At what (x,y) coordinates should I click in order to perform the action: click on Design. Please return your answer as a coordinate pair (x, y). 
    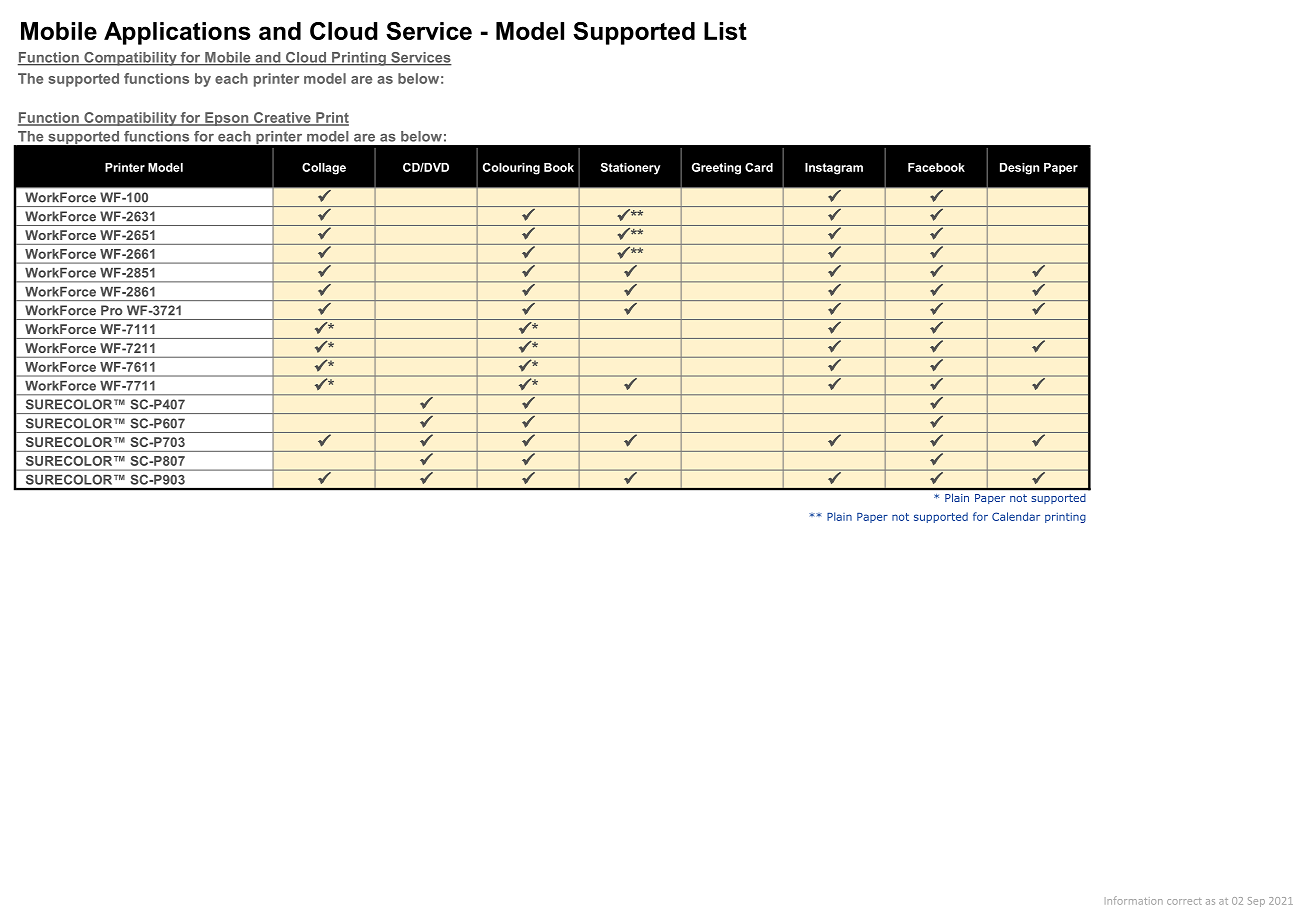
    Looking at the image, I should click on (1019, 169).
